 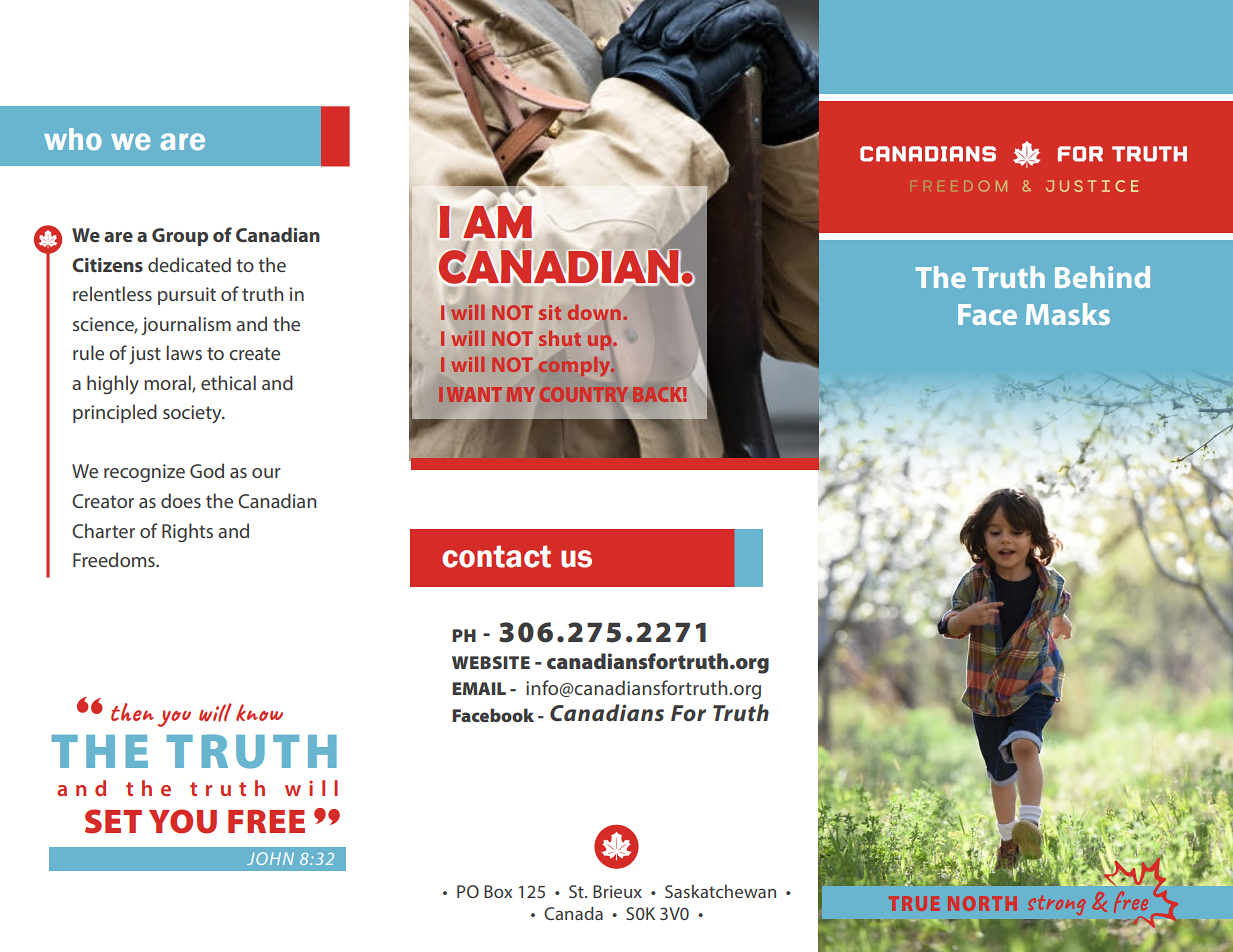 What do you see at coordinates (594, 314) in the screenshot?
I see `down` at bounding box center [594, 314].
